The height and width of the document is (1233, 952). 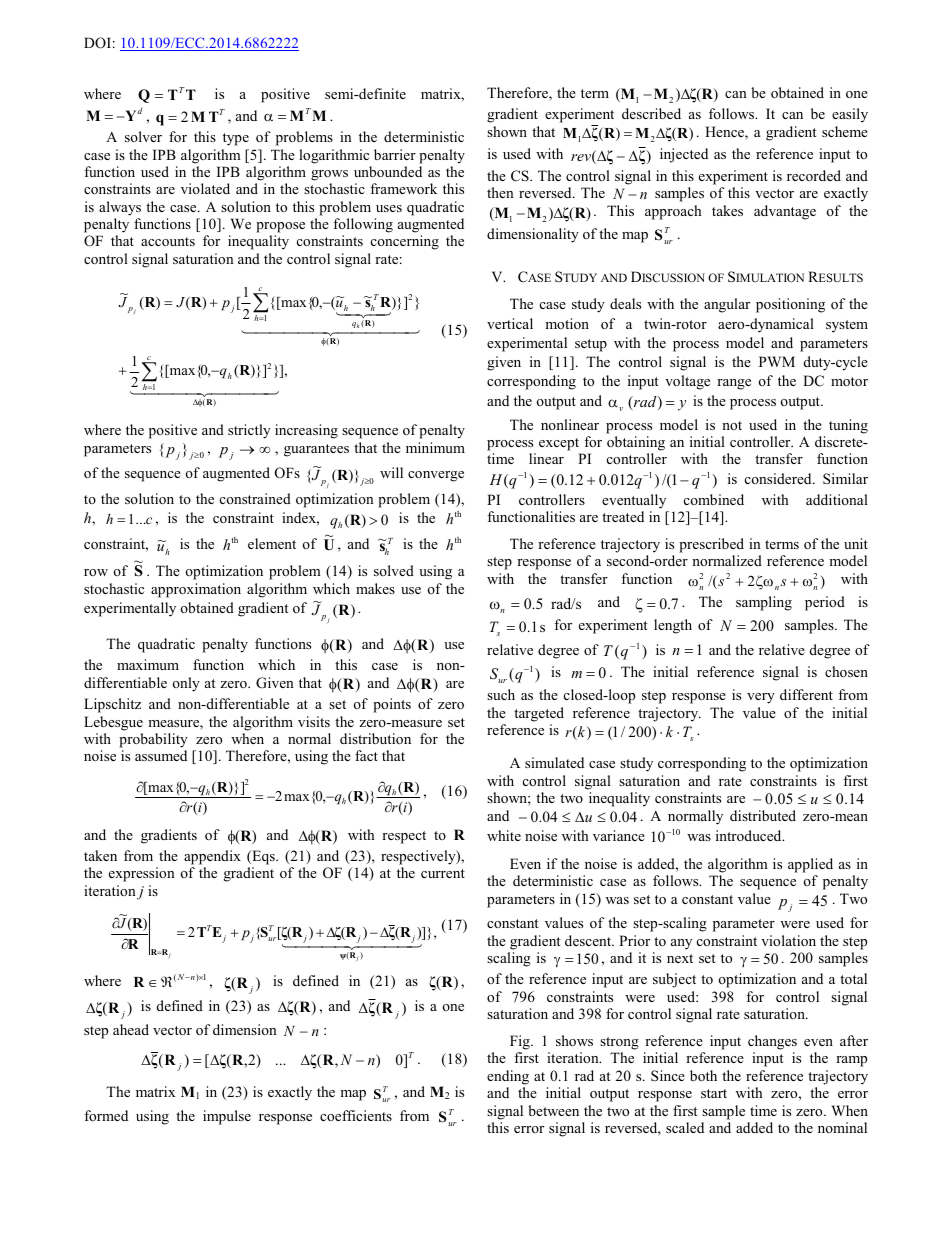 I want to click on minimum, so click(x=435, y=447).
